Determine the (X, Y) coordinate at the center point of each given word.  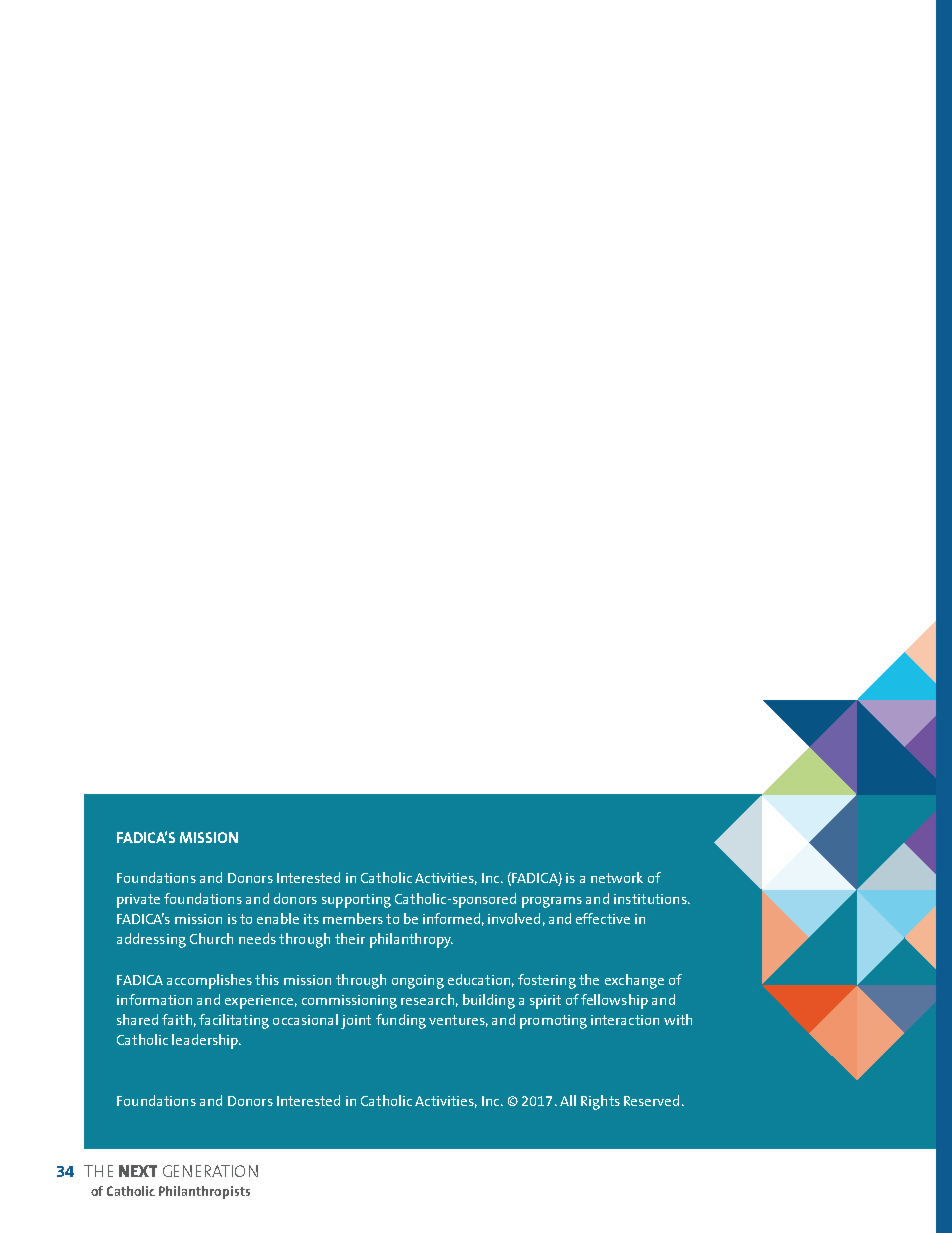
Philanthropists (204, 1192)
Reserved (651, 1100)
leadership (206, 1041)
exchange (634, 981)
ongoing (418, 982)
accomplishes (209, 981)
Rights (600, 1102)
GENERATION (210, 1171)
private (138, 901)
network (617, 877)
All (568, 1100)
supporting (356, 901)
